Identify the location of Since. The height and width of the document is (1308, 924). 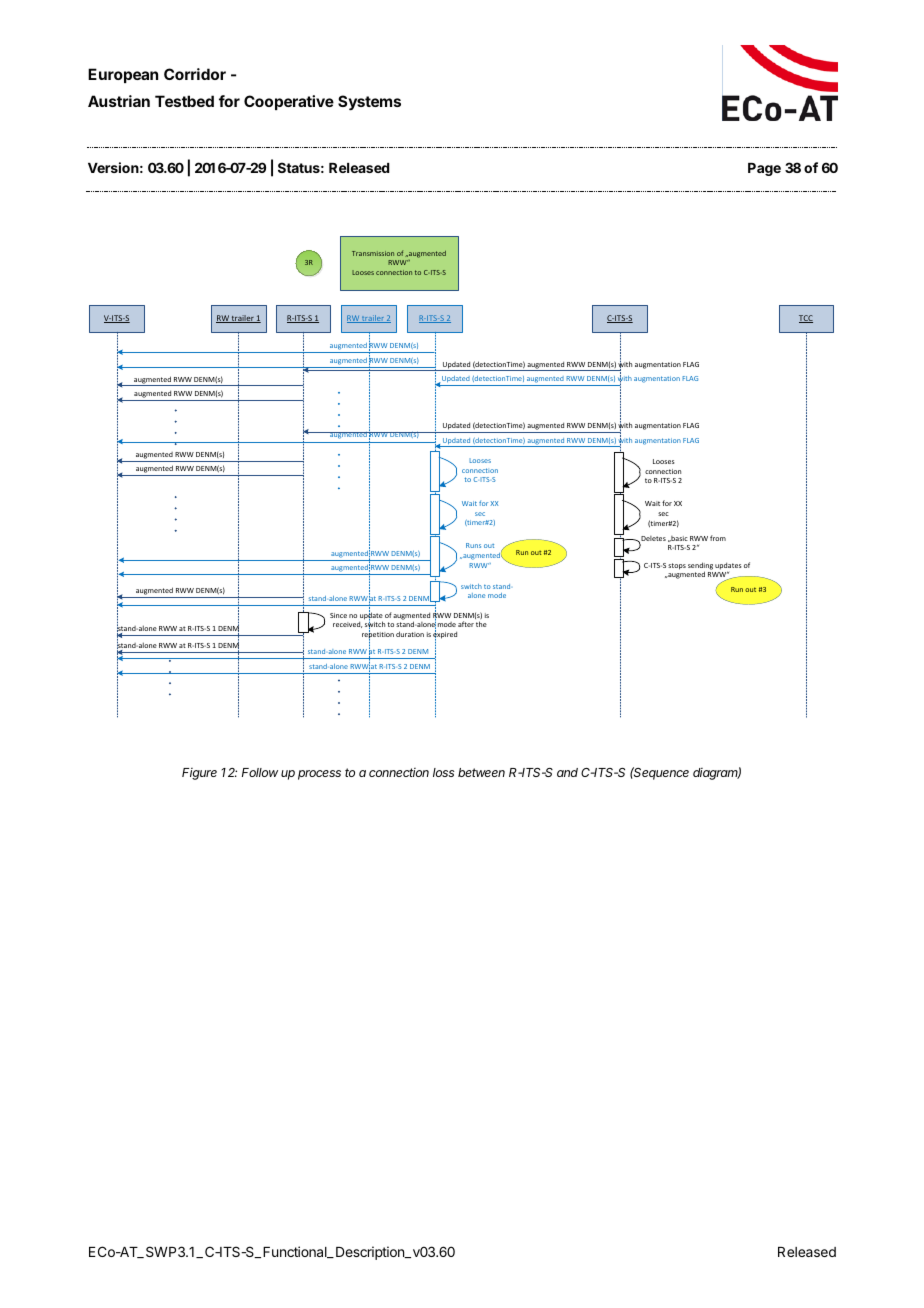
(338, 615).
